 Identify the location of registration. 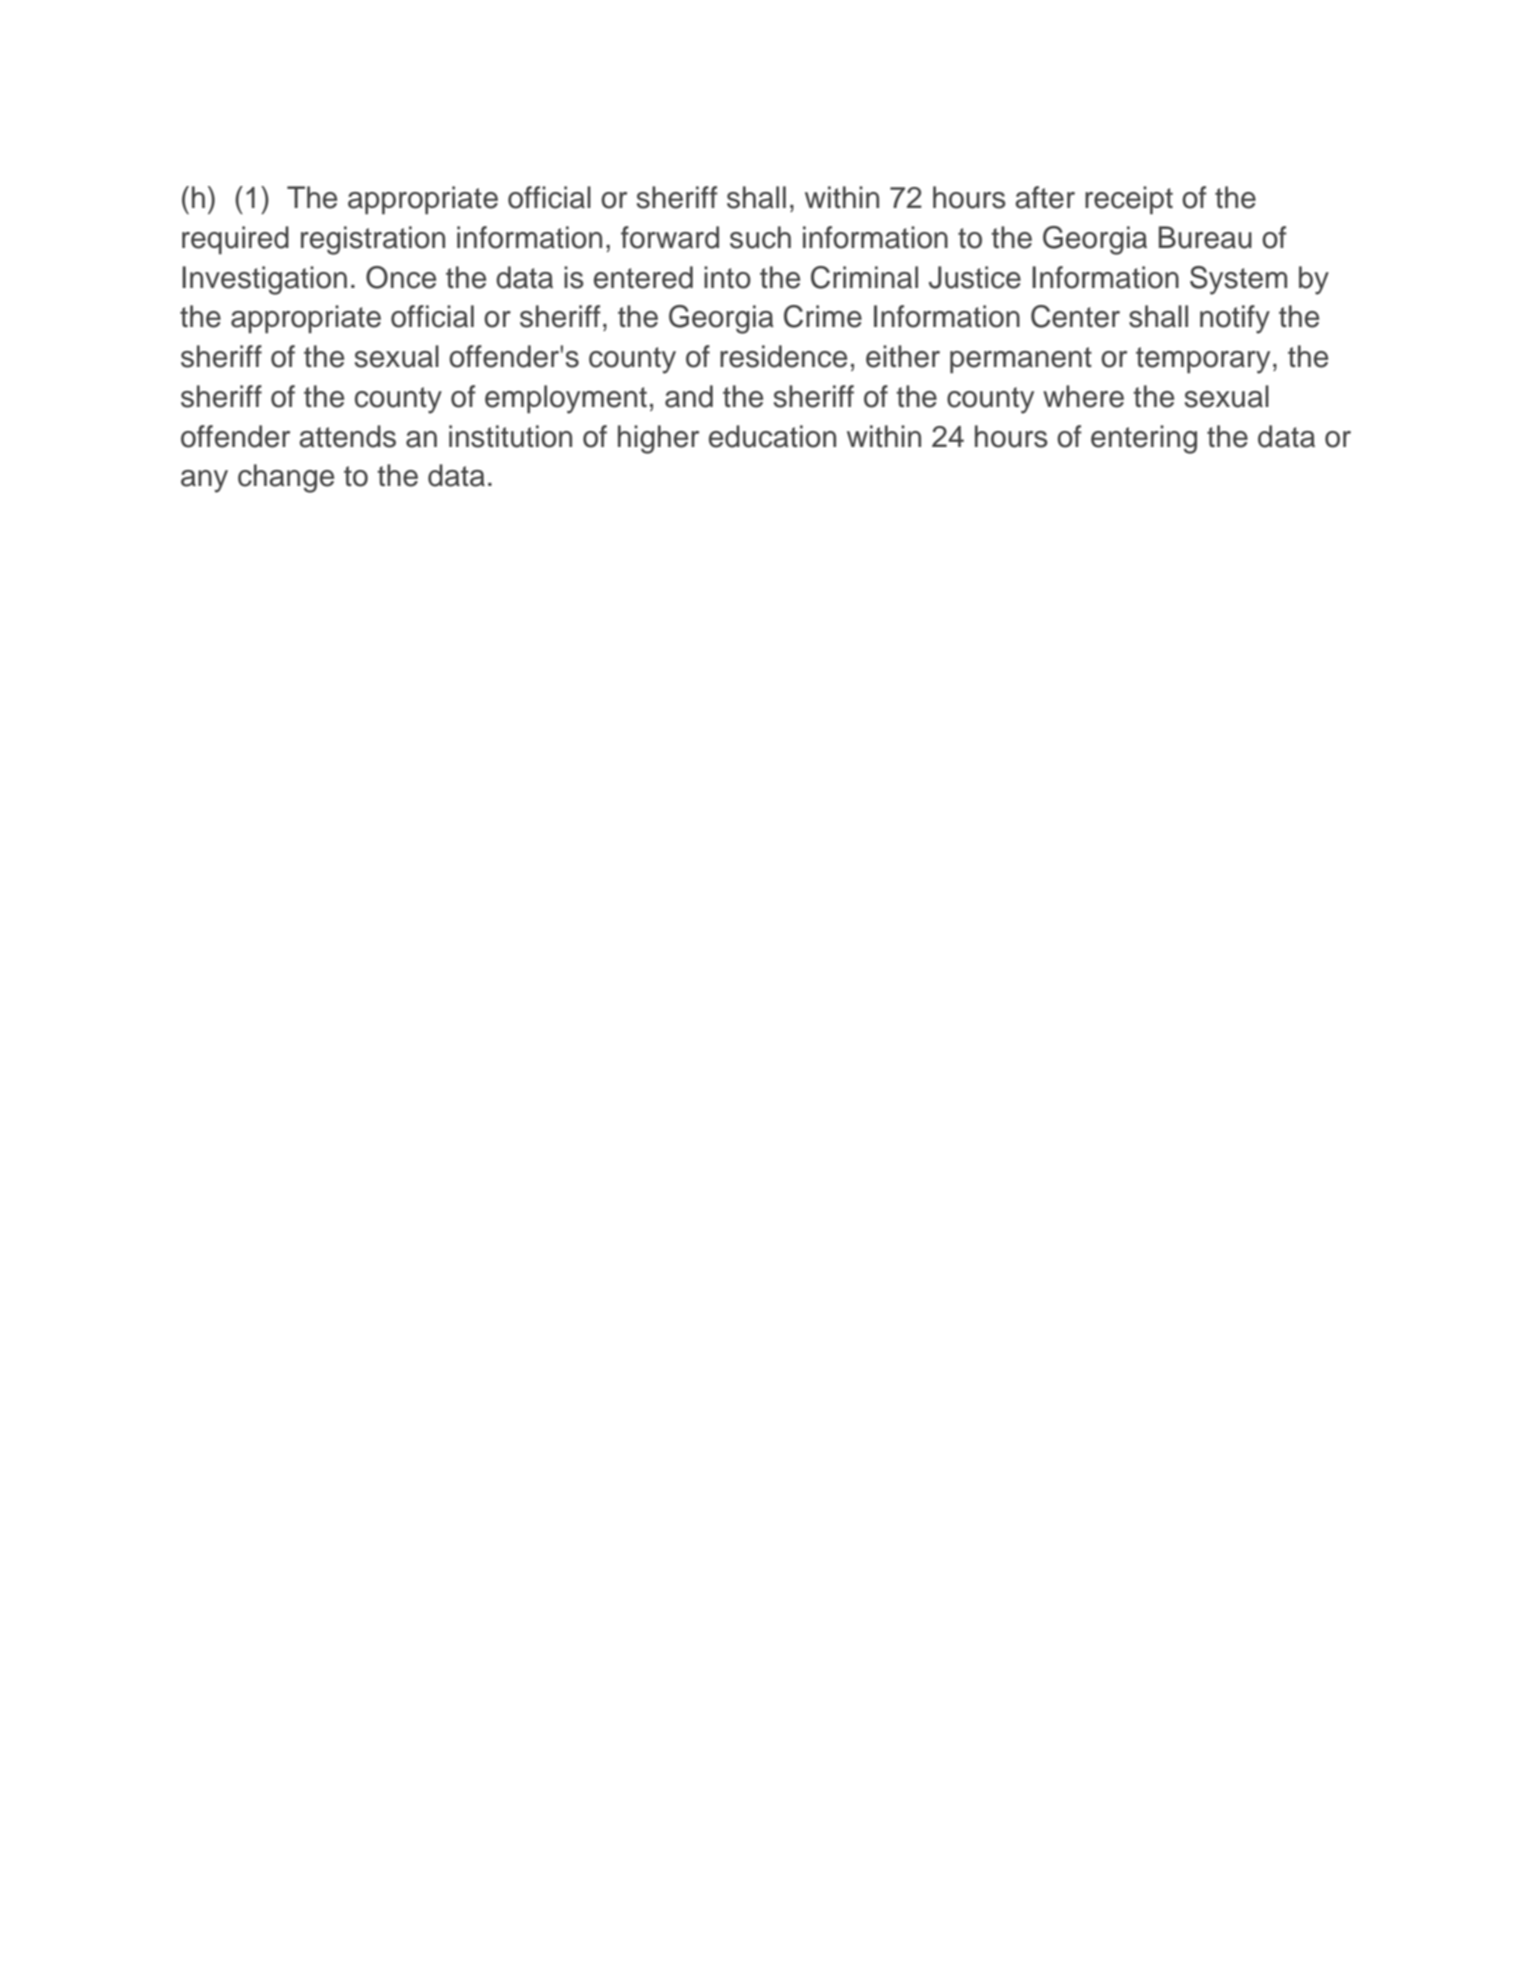
(373, 240).
